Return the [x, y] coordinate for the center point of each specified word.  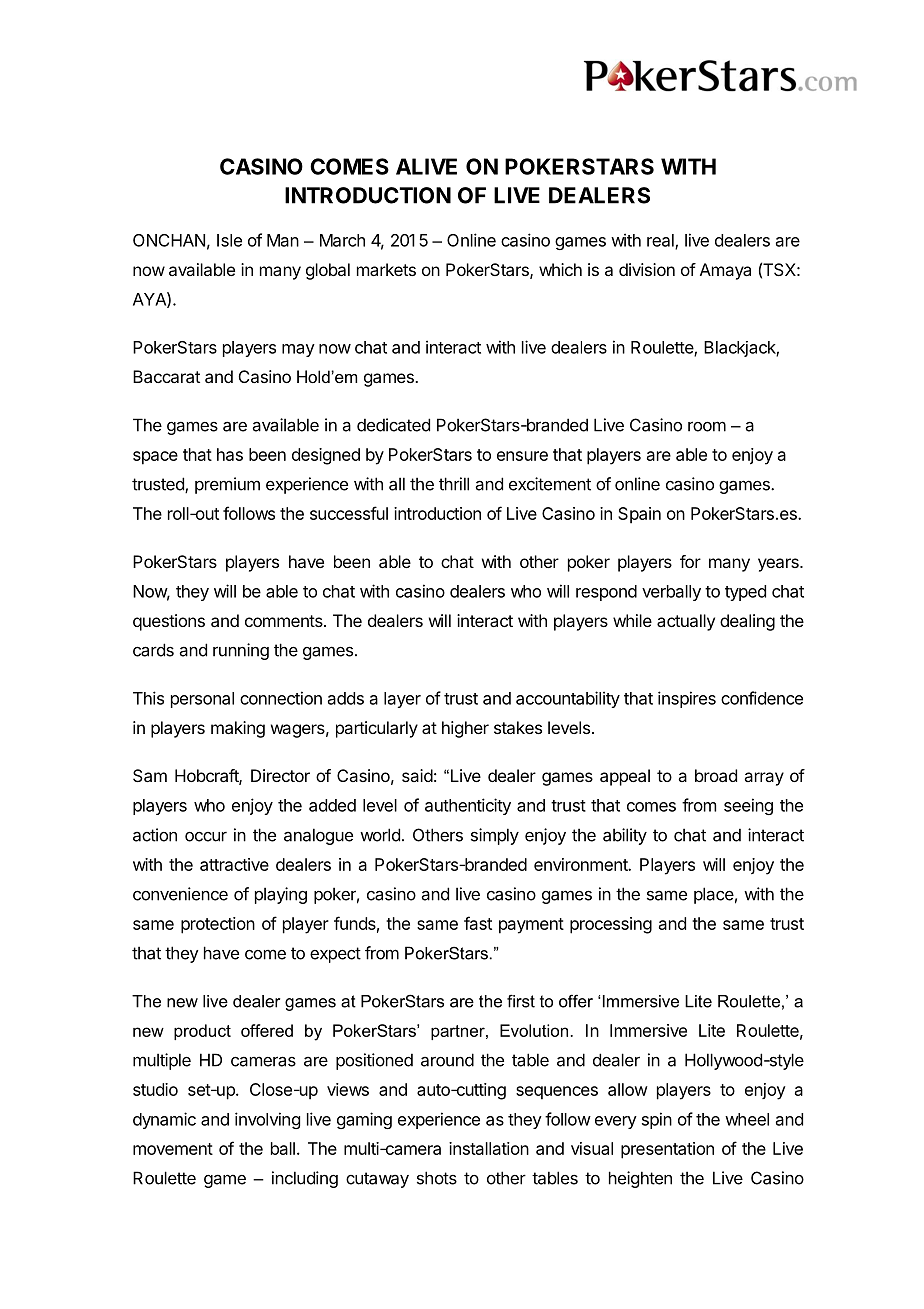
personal [202, 700]
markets [386, 269]
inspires [687, 699]
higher [465, 729]
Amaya [725, 271]
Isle [229, 240]
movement [173, 1149]
